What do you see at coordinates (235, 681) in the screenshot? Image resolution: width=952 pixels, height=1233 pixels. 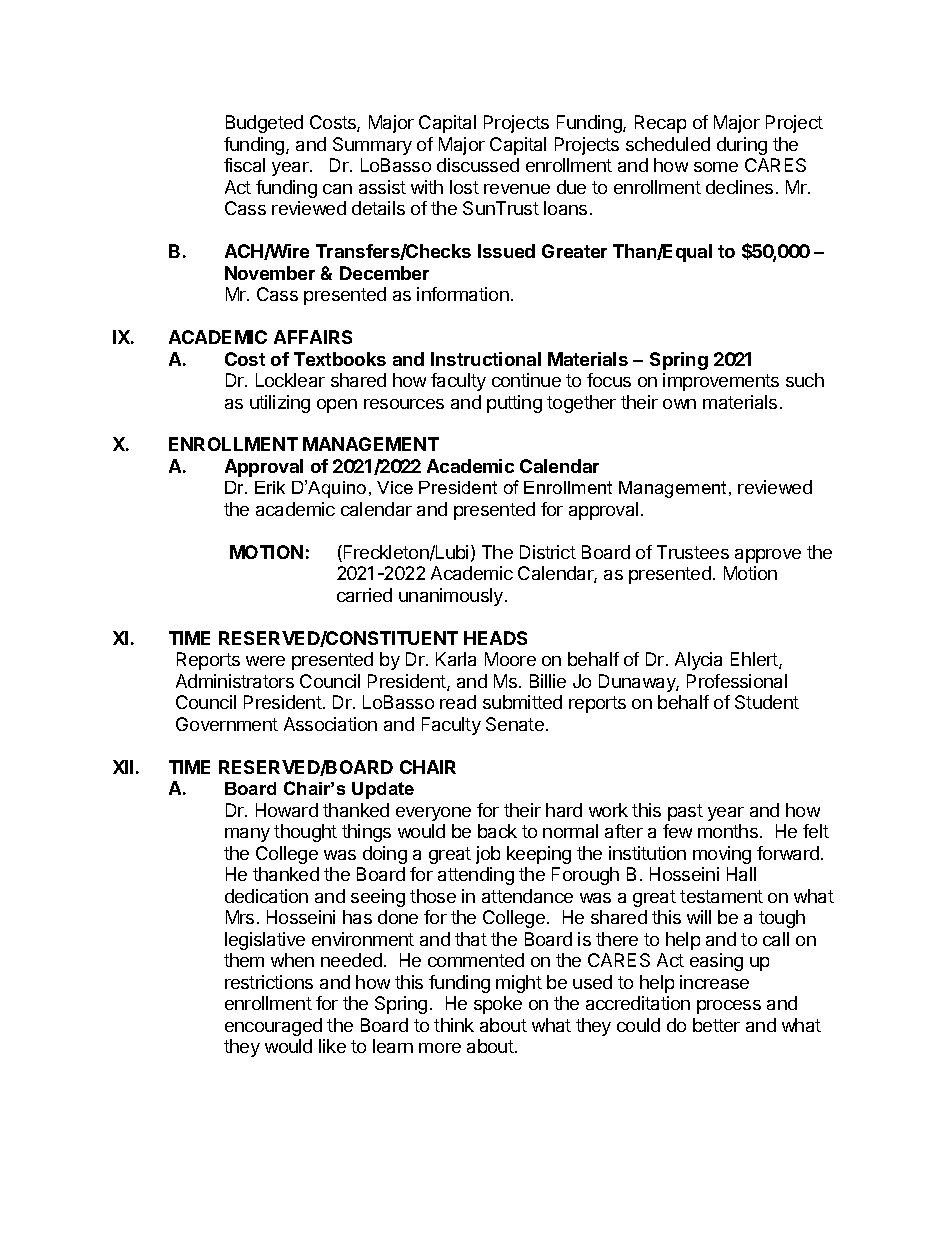 I see `Administrators` at bounding box center [235, 681].
